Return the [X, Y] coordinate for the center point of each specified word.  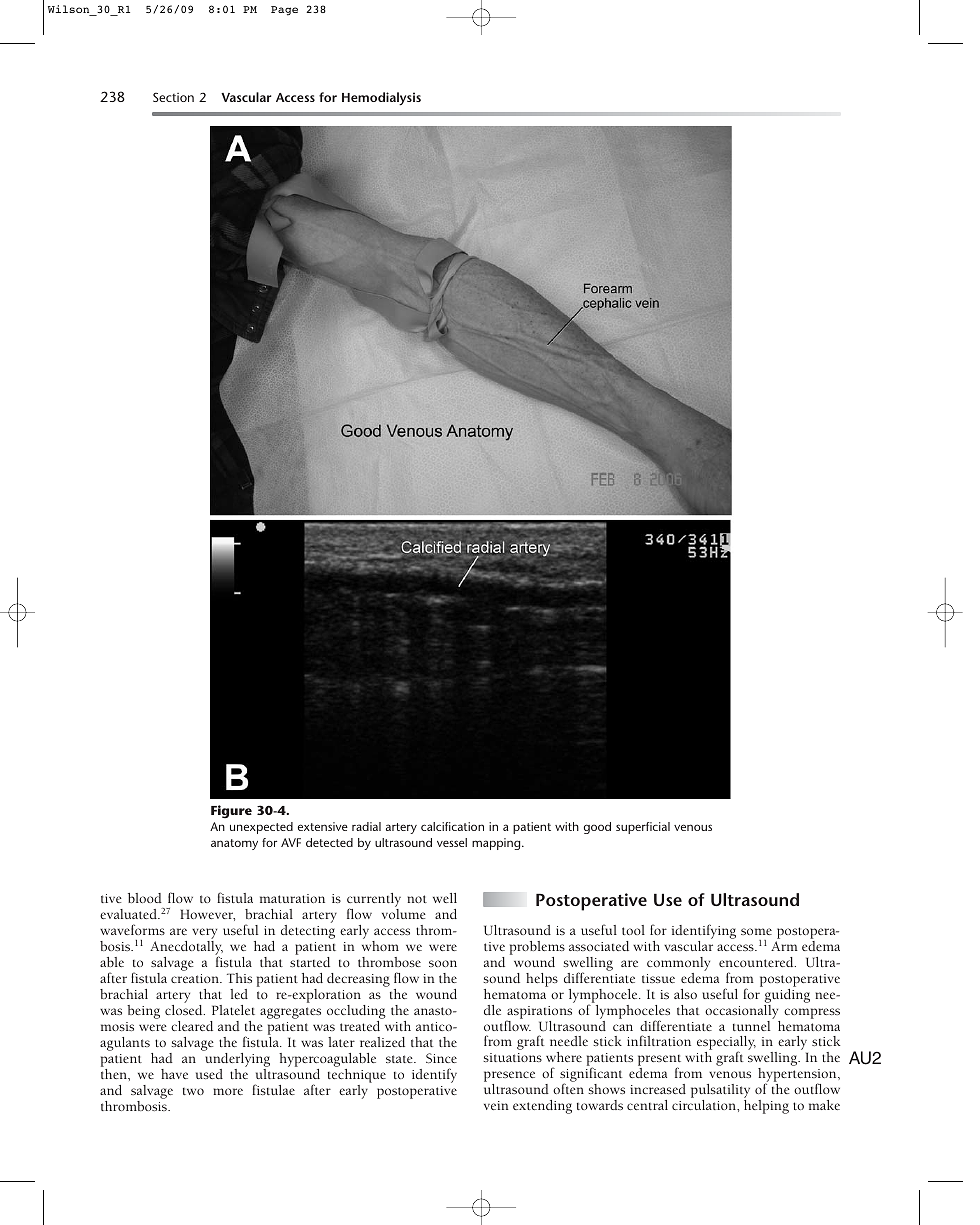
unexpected [261, 828]
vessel [452, 842]
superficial [643, 828]
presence [509, 1078]
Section [173, 97]
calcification [452, 826]
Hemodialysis [381, 99]
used [209, 1074]
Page [284, 11]
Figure [231, 811]
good [597, 828]
